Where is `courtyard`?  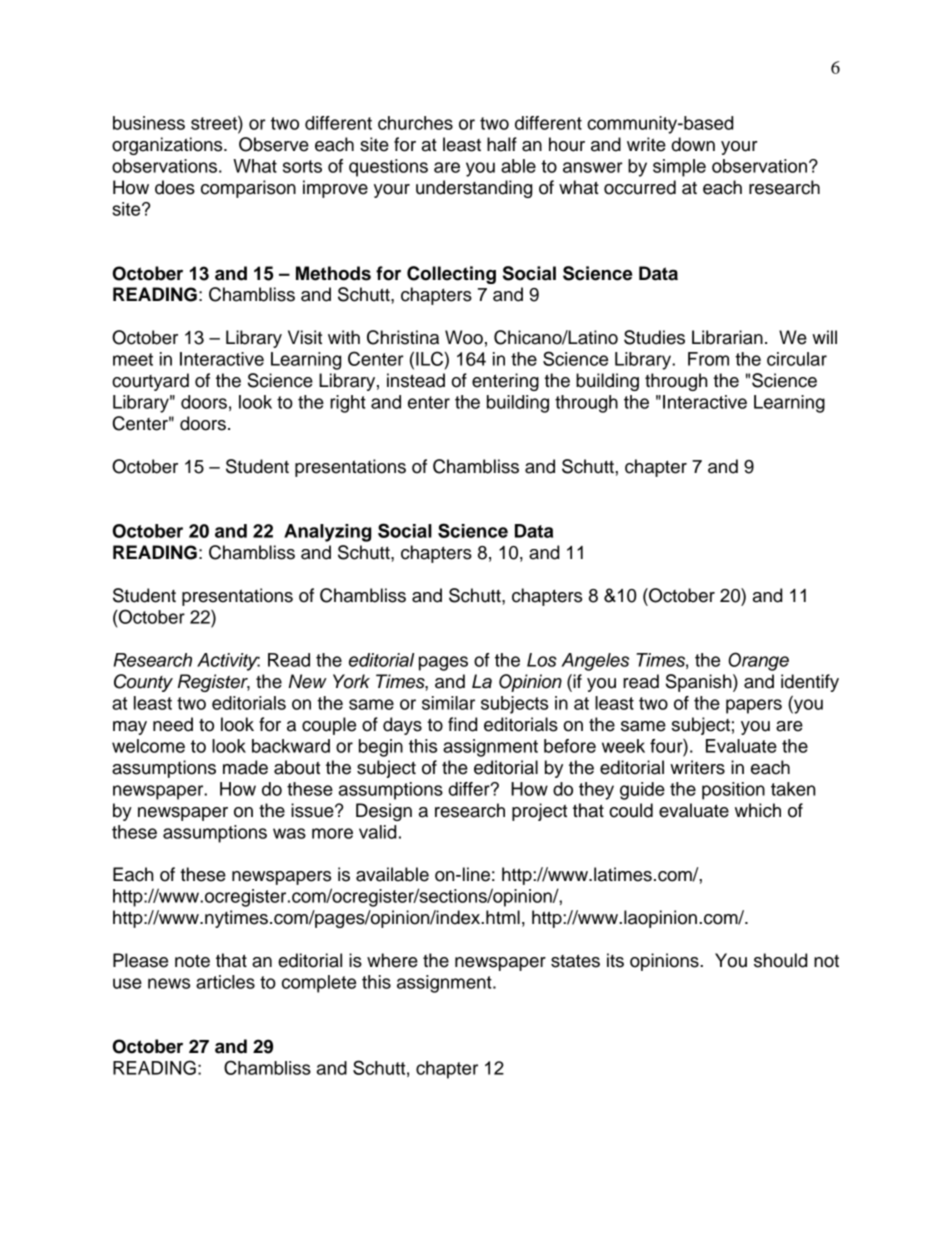 courtyard is located at coordinates (150, 382).
